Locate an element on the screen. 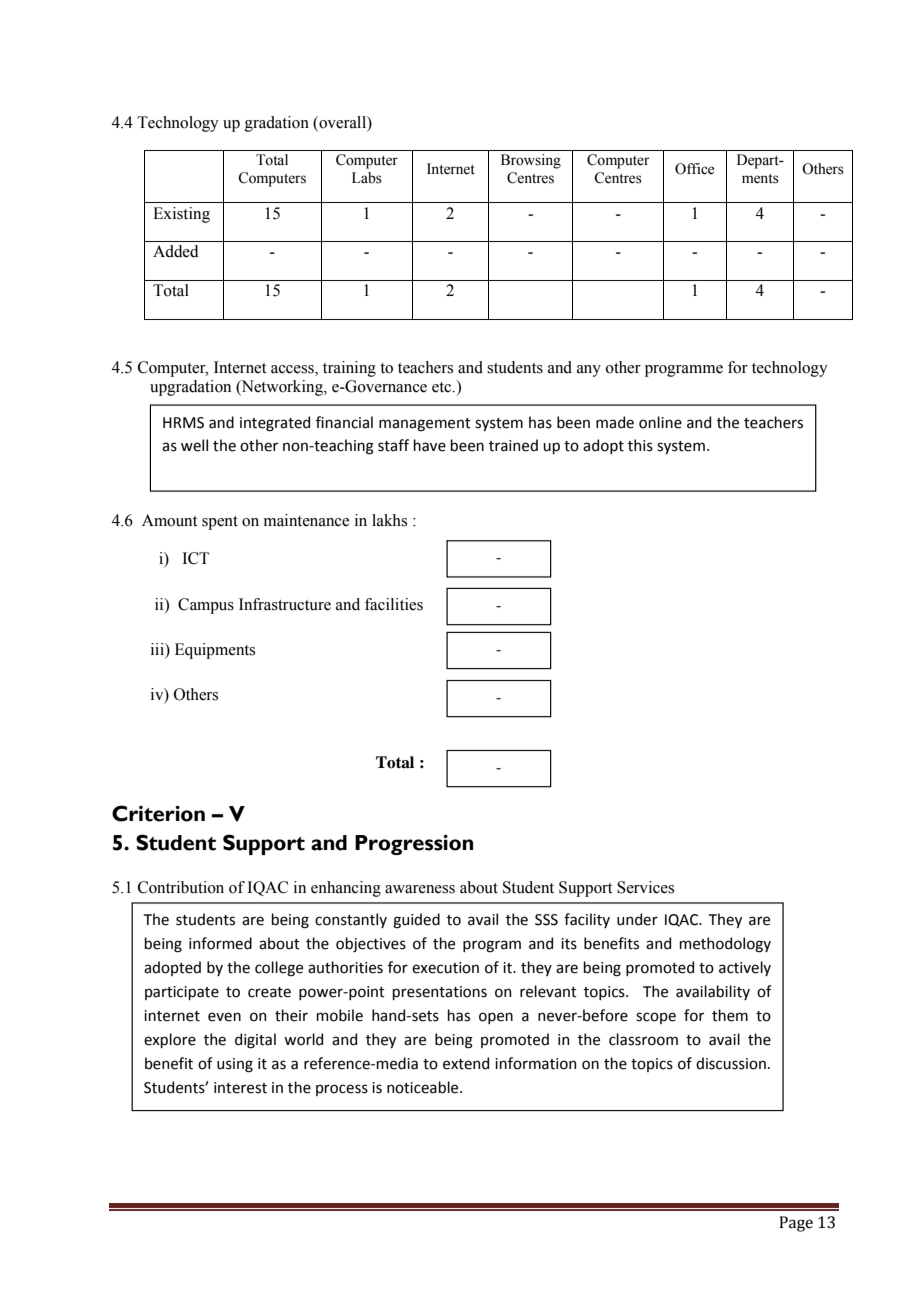  this is located at coordinates (640, 445).
